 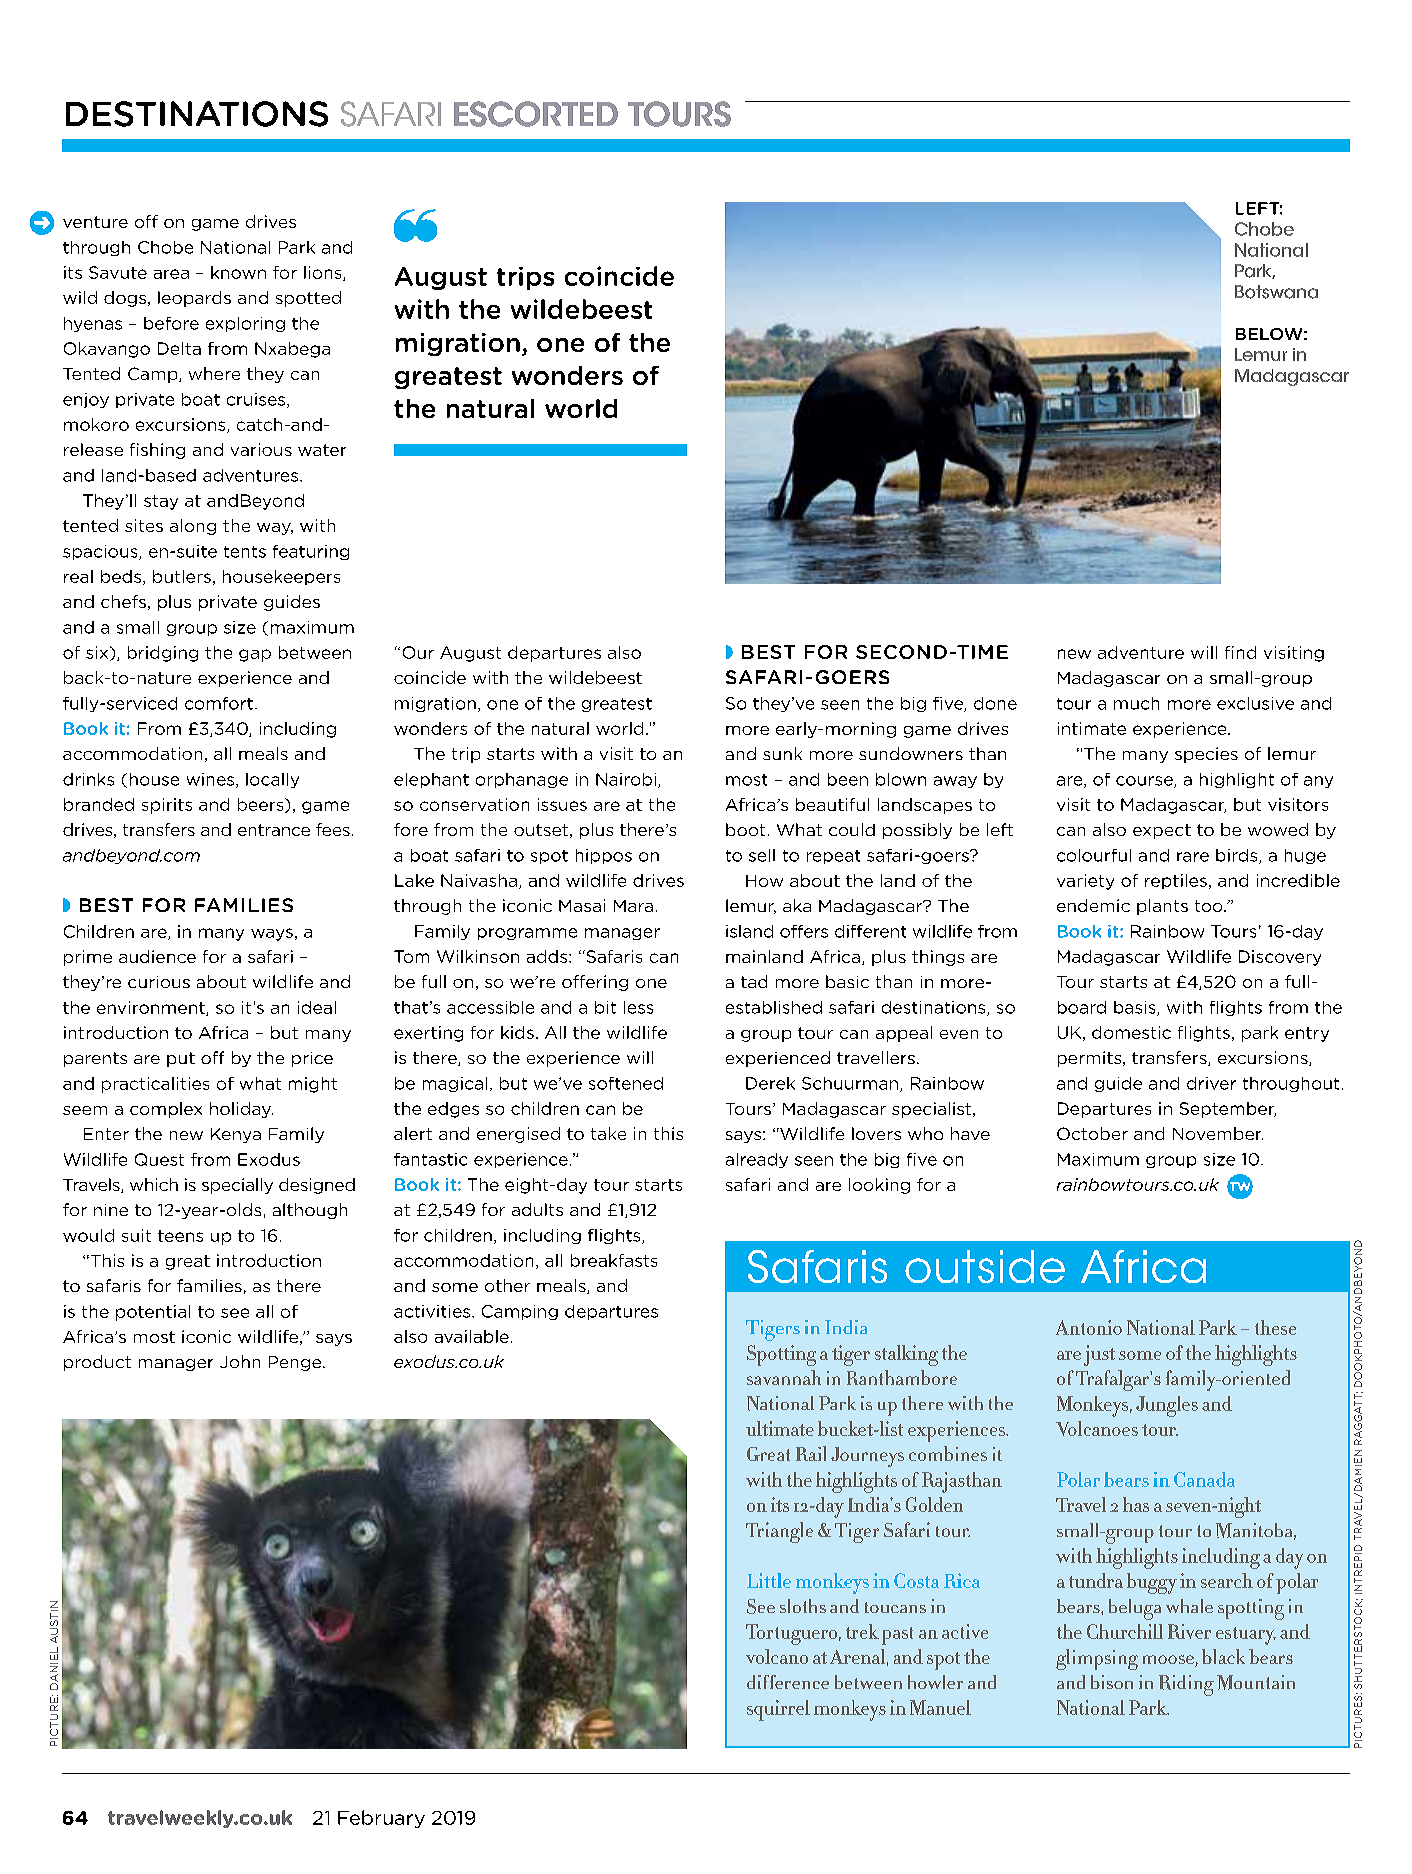 I want to click on sunk, so click(x=782, y=753).
